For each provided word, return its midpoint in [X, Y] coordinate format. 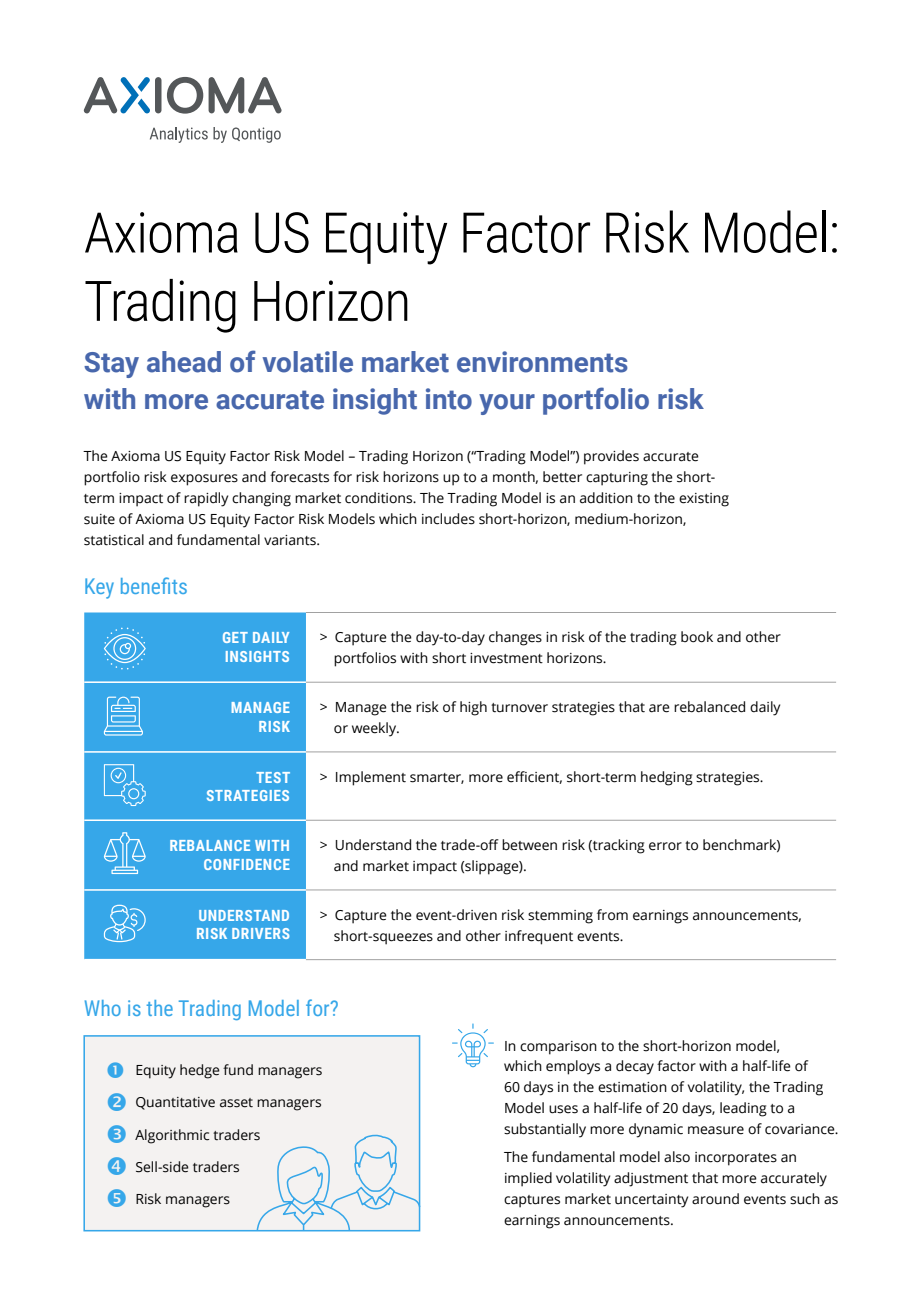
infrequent [539, 937]
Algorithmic [172, 1136]
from [612, 915]
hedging [667, 778]
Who [103, 1008]
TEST [273, 777]
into [449, 399]
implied [528, 1179]
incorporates [736, 1159]
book [697, 637]
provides [611, 457]
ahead [184, 362]
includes [448, 519]
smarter [437, 778]
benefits [154, 585]
